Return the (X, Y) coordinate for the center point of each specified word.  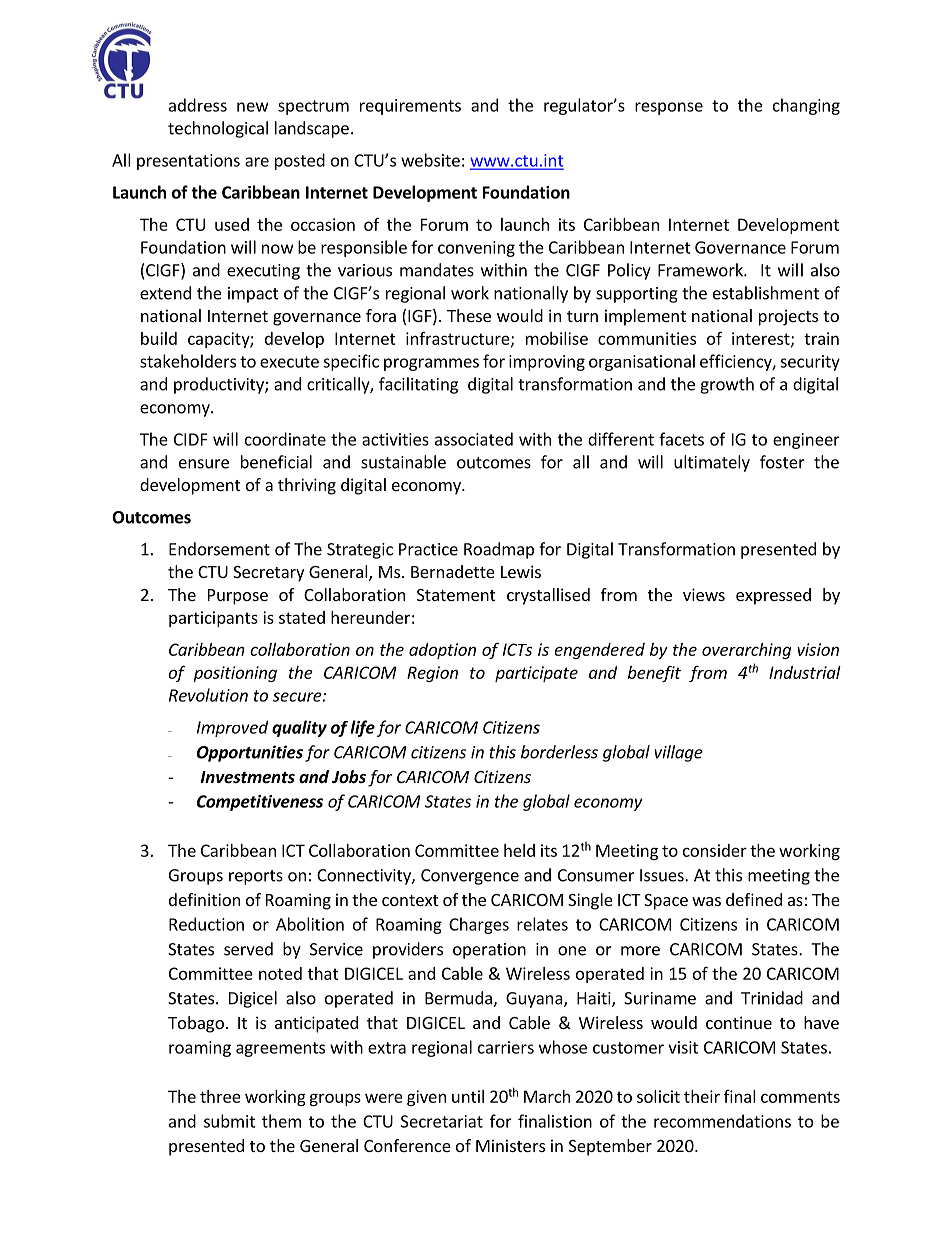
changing (806, 106)
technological (218, 129)
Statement (456, 595)
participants (213, 619)
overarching (746, 651)
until (468, 1096)
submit (229, 1121)
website (430, 160)
